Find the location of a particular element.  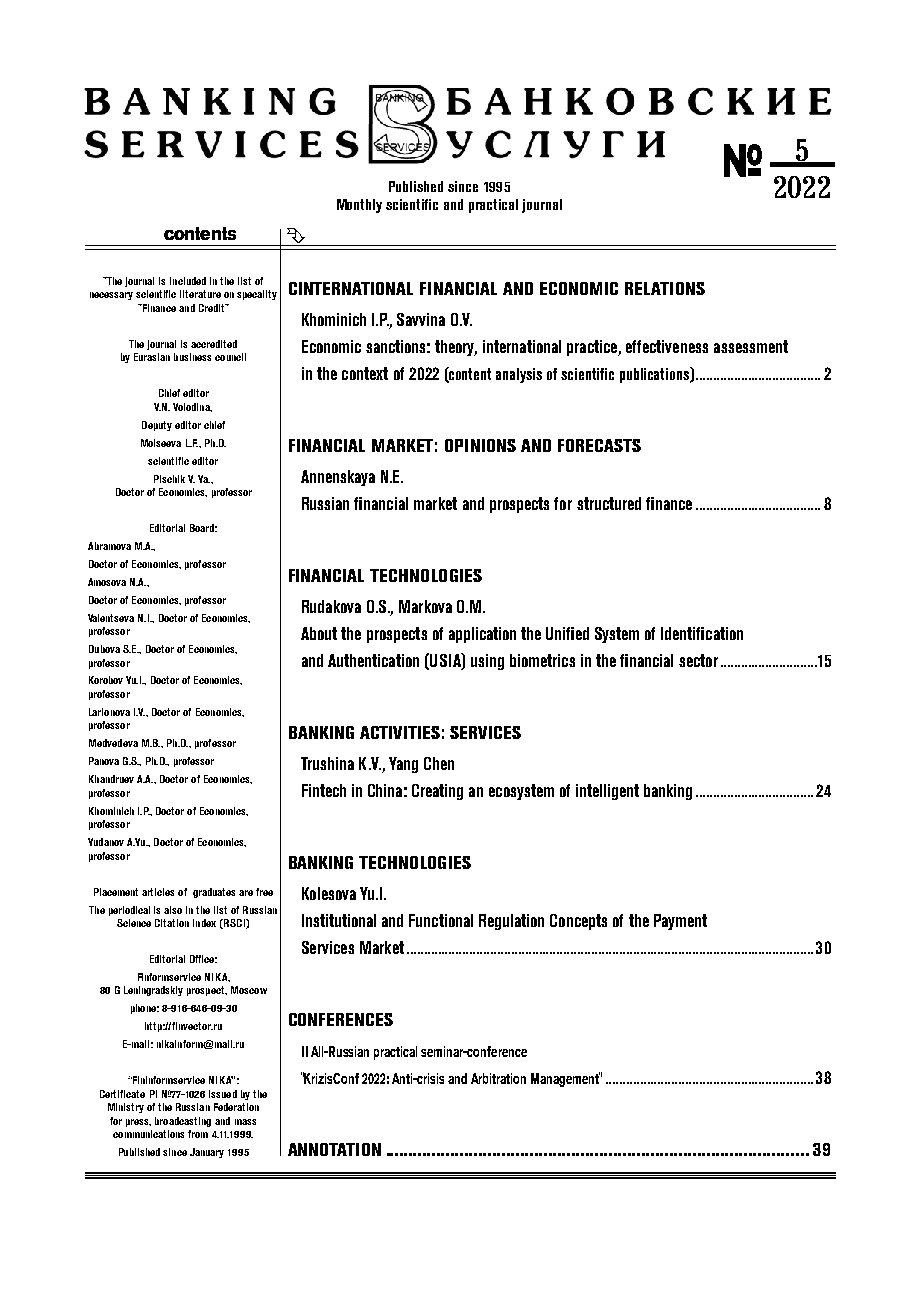

broadcasting is located at coordinates (183, 1122).
